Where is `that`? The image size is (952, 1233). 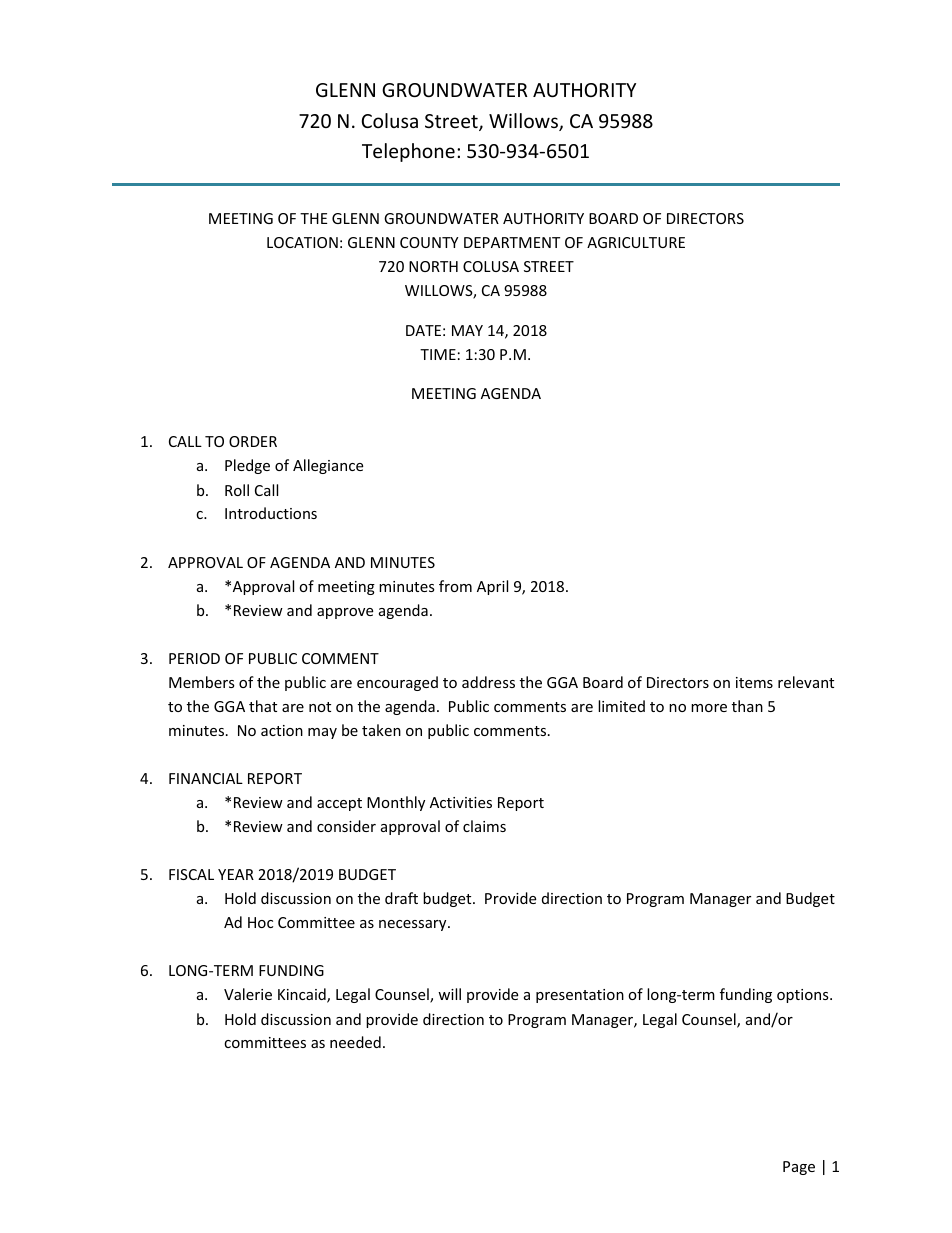 that is located at coordinates (263, 706).
